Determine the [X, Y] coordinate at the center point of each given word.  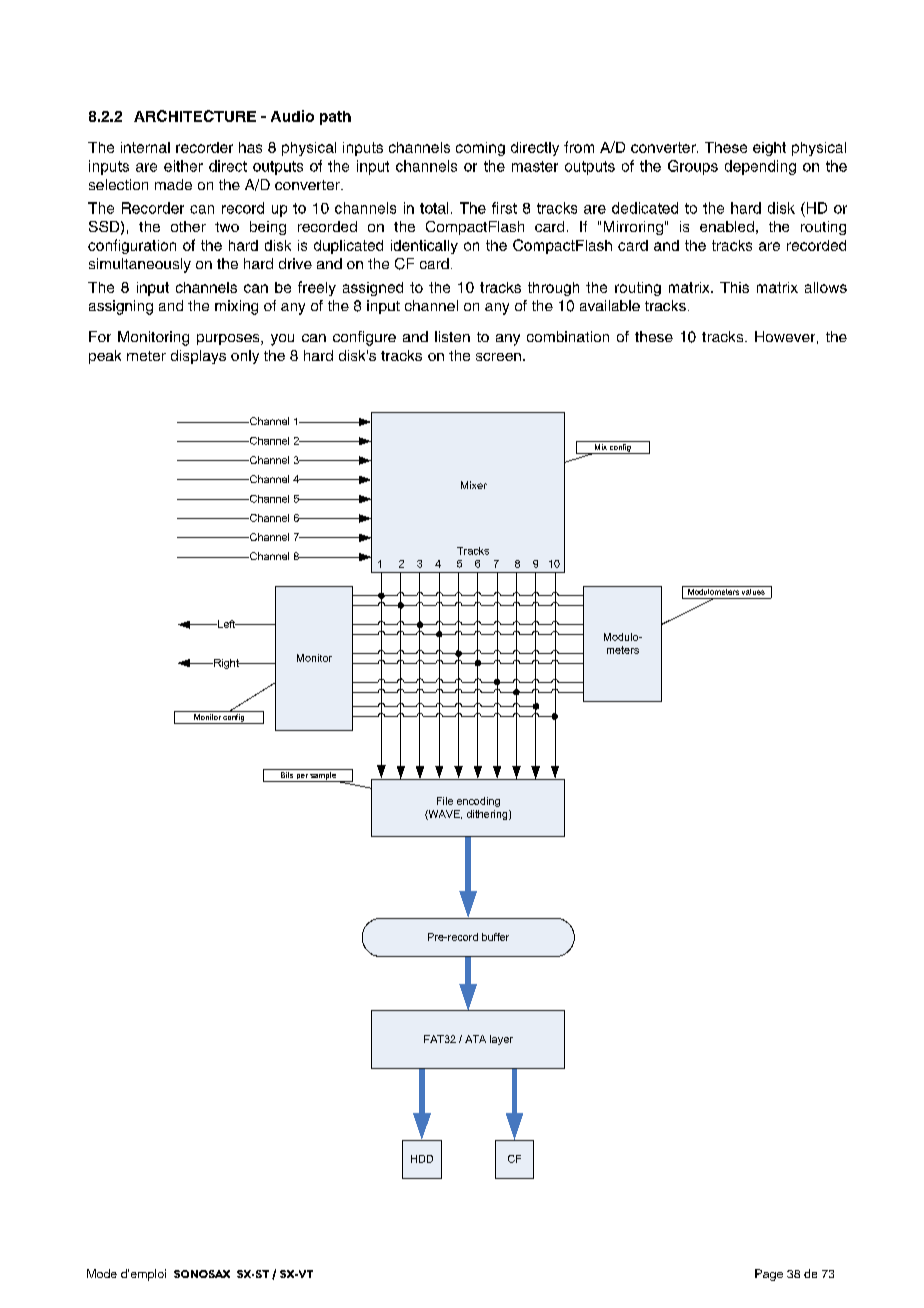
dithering [488, 815]
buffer [495, 937]
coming [480, 149]
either [183, 166]
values [753, 590]
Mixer [474, 485]
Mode [102, 1273]
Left [226, 624]
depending [760, 167]
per [301, 778]
